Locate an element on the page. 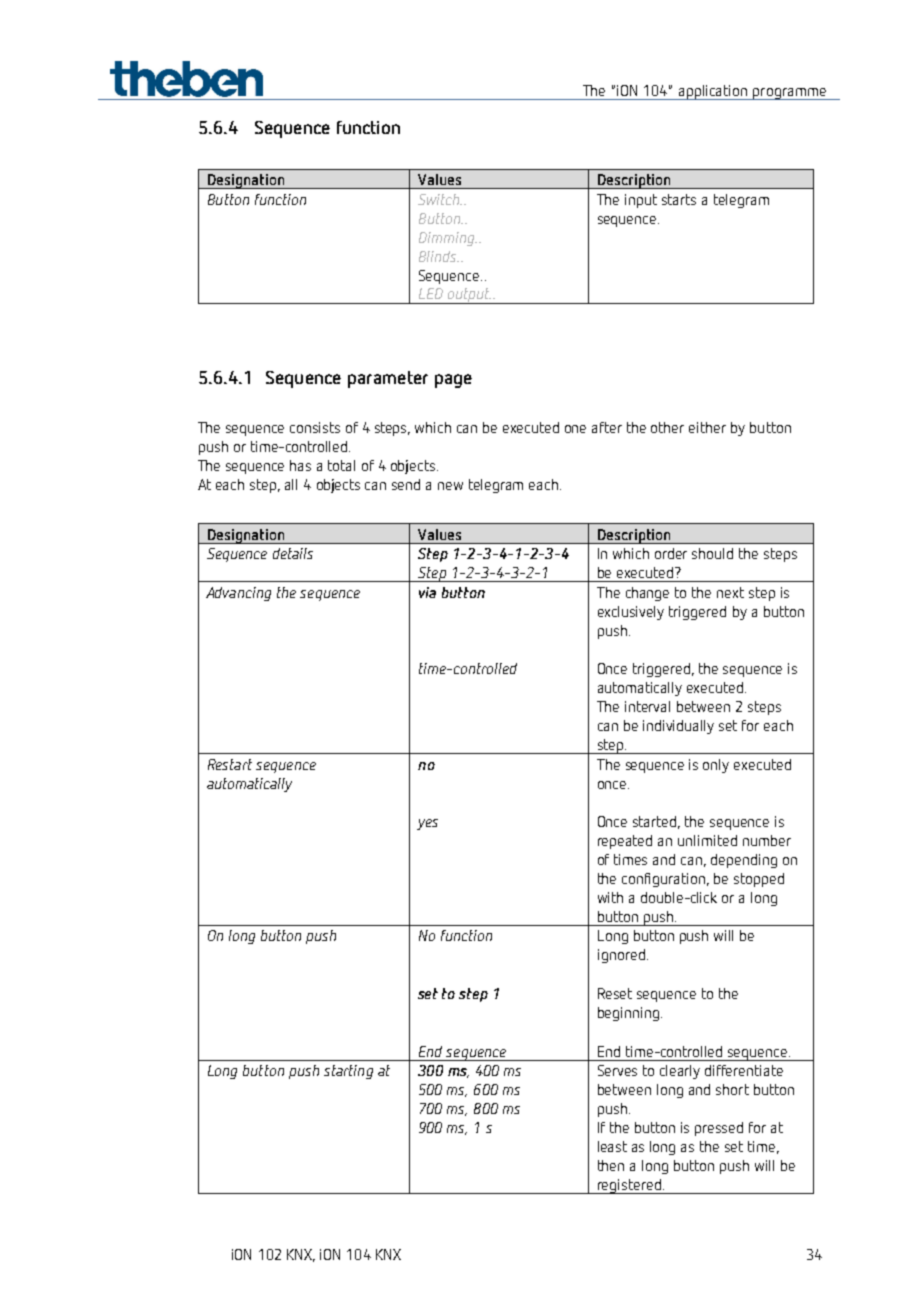  application is located at coordinates (713, 92).
